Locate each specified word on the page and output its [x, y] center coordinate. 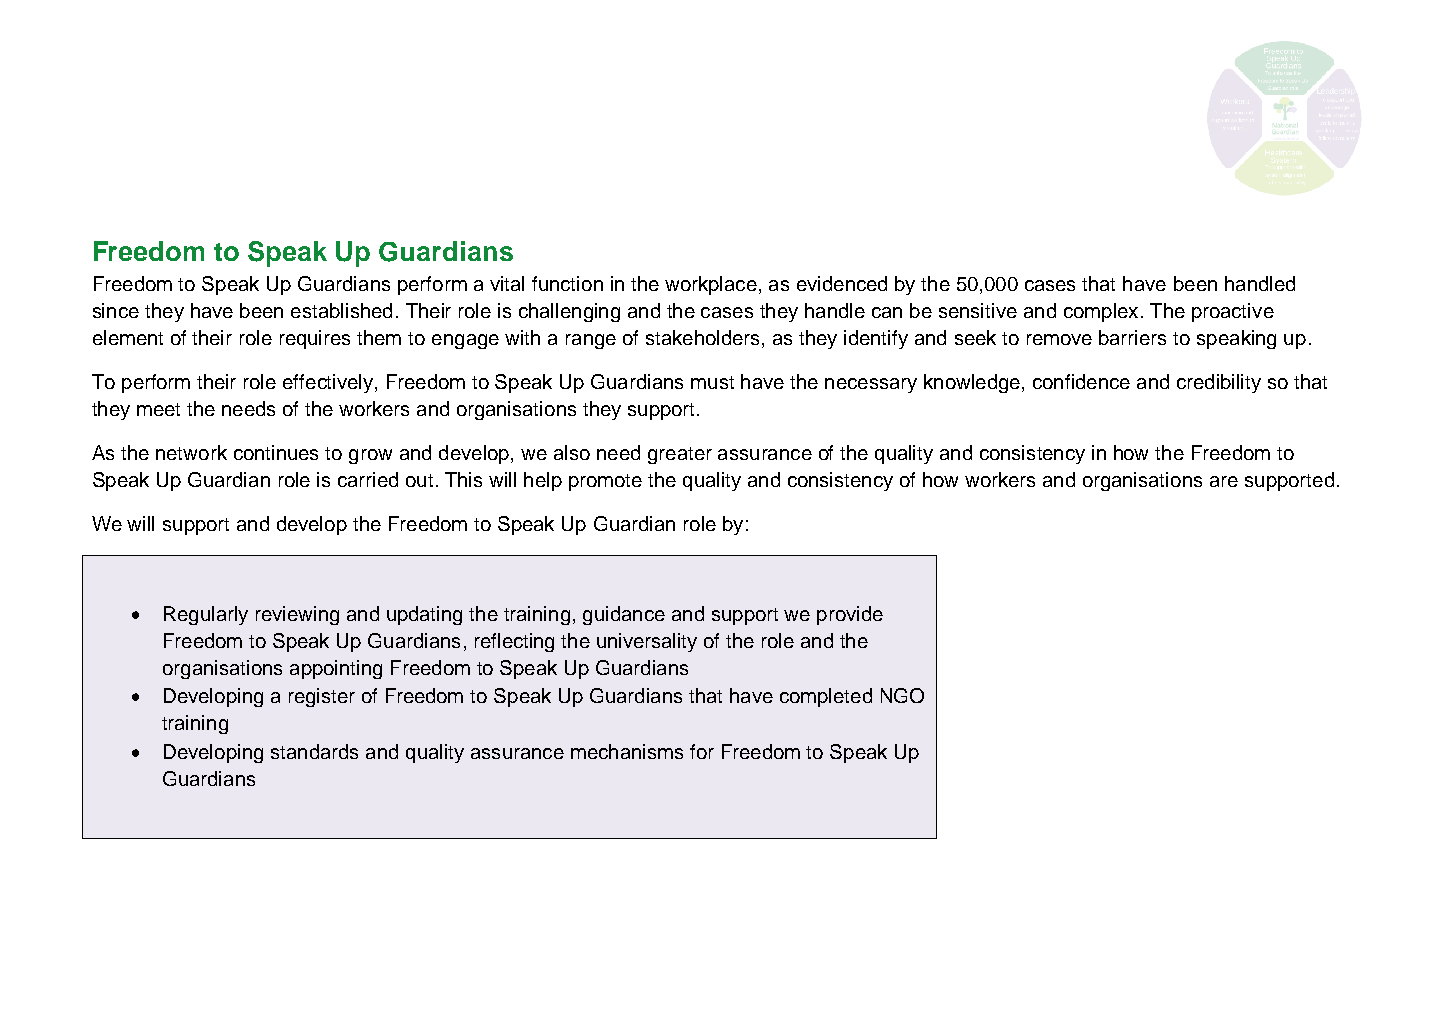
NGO [902, 695]
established [341, 310]
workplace [711, 285]
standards [314, 751]
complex [1101, 312]
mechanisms [627, 751]
